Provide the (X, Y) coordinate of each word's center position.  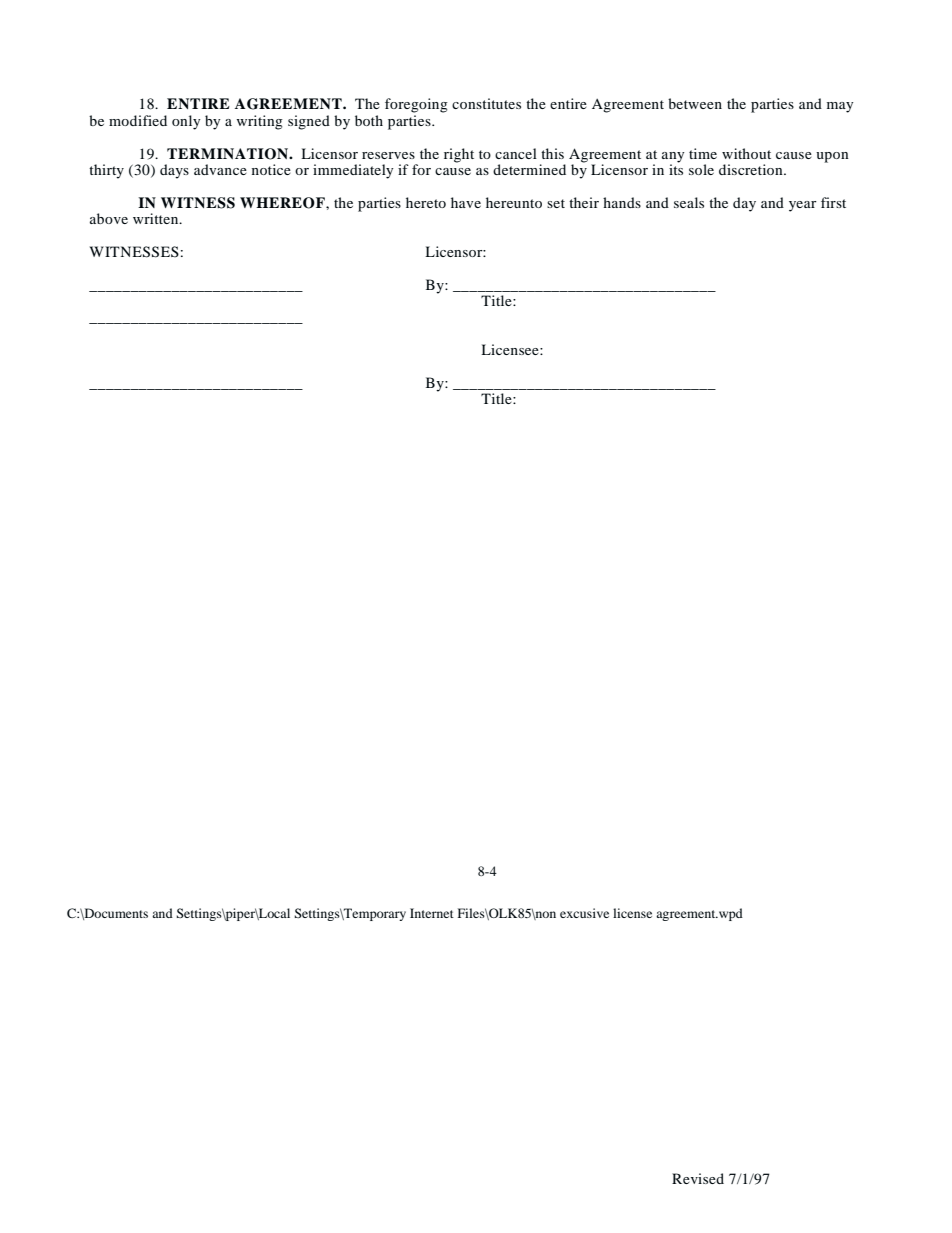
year (803, 206)
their (584, 202)
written (157, 218)
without (746, 153)
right (459, 155)
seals (689, 202)
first (833, 202)
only (186, 122)
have (466, 202)
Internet (432, 913)
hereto (426, 202)
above (109, 218)
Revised (698, 1178)
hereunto (514, 202)
